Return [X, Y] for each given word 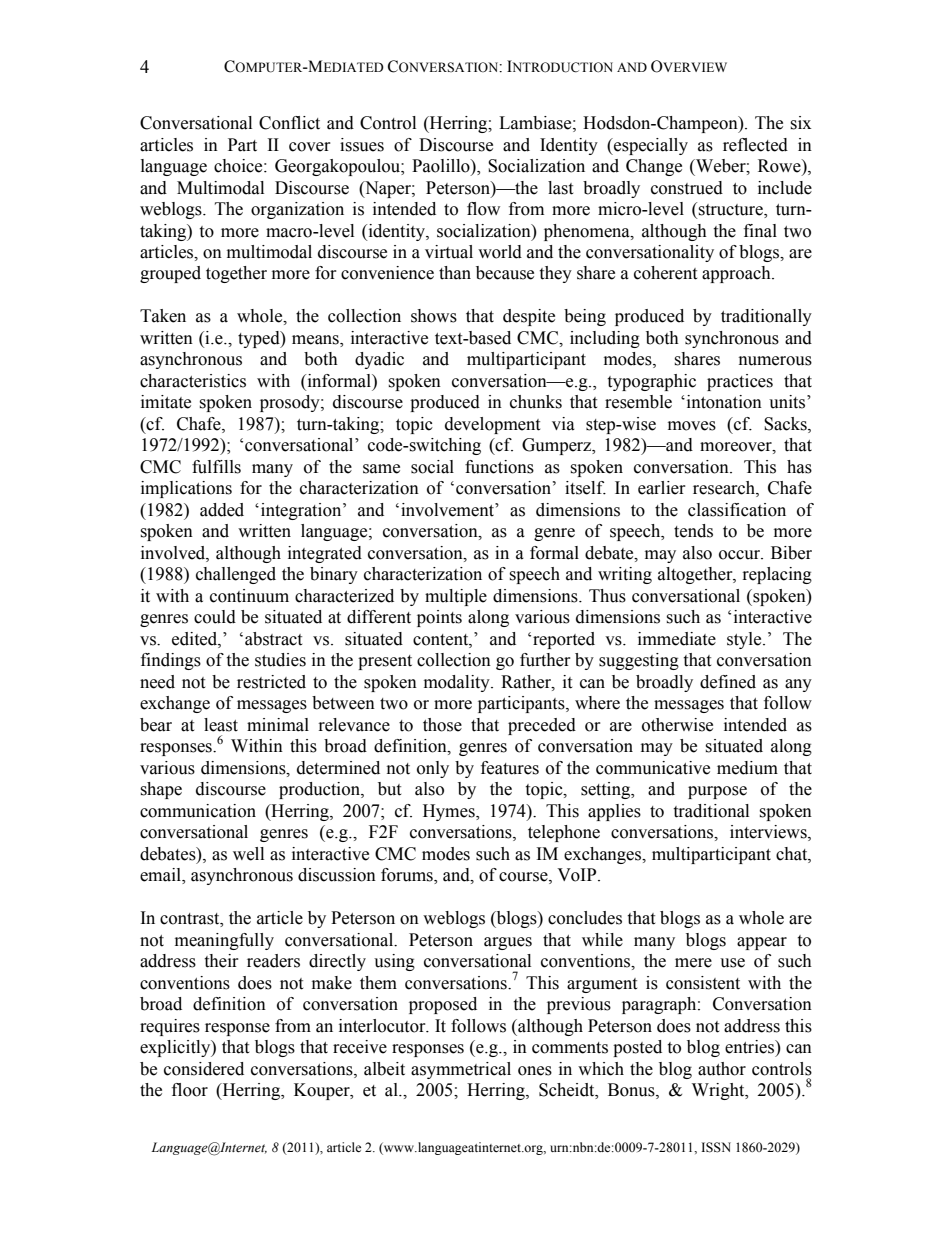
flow [483, 209]
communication [198, 811]
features [510, 768]
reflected [755, 145]
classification [737, 510]
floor [190, 1090]
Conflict [289, 123]
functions [499, 467]
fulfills [216, 467]
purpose [717, 792]
